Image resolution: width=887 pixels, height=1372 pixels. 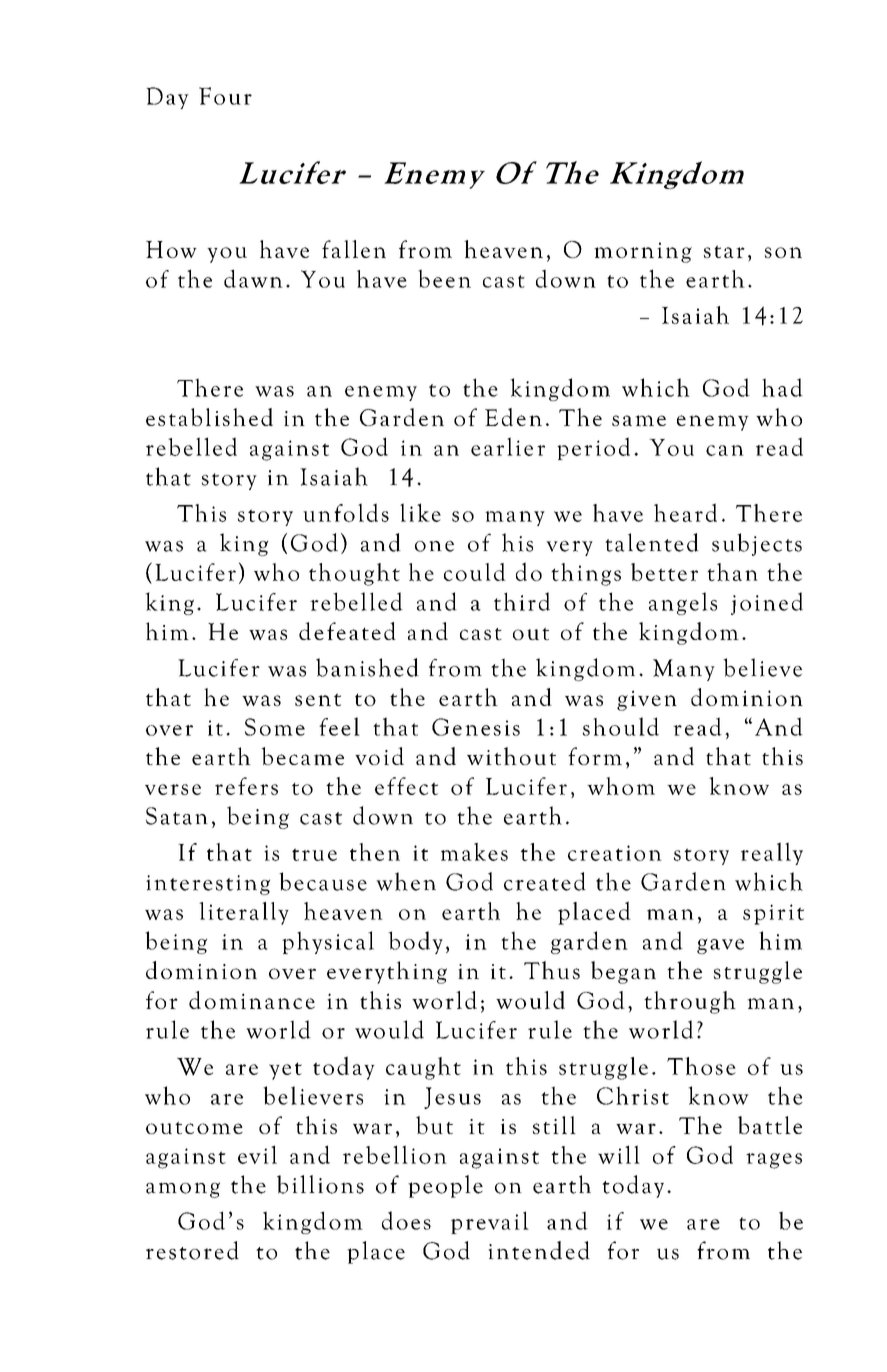 I want to click on Some, so click(x=275, y=727).
